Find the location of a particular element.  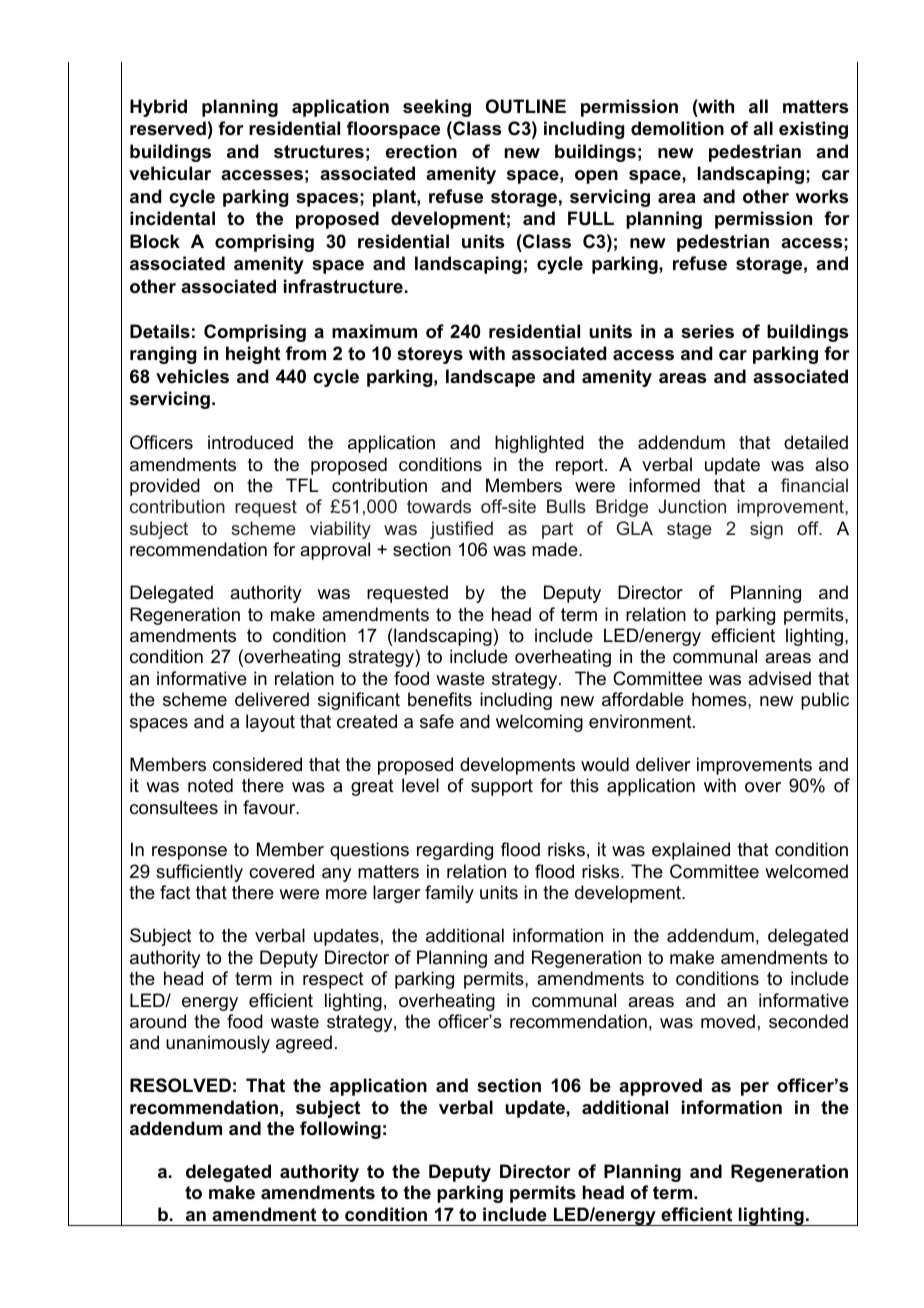

sufficiently is located at coordinates (199, 873).
